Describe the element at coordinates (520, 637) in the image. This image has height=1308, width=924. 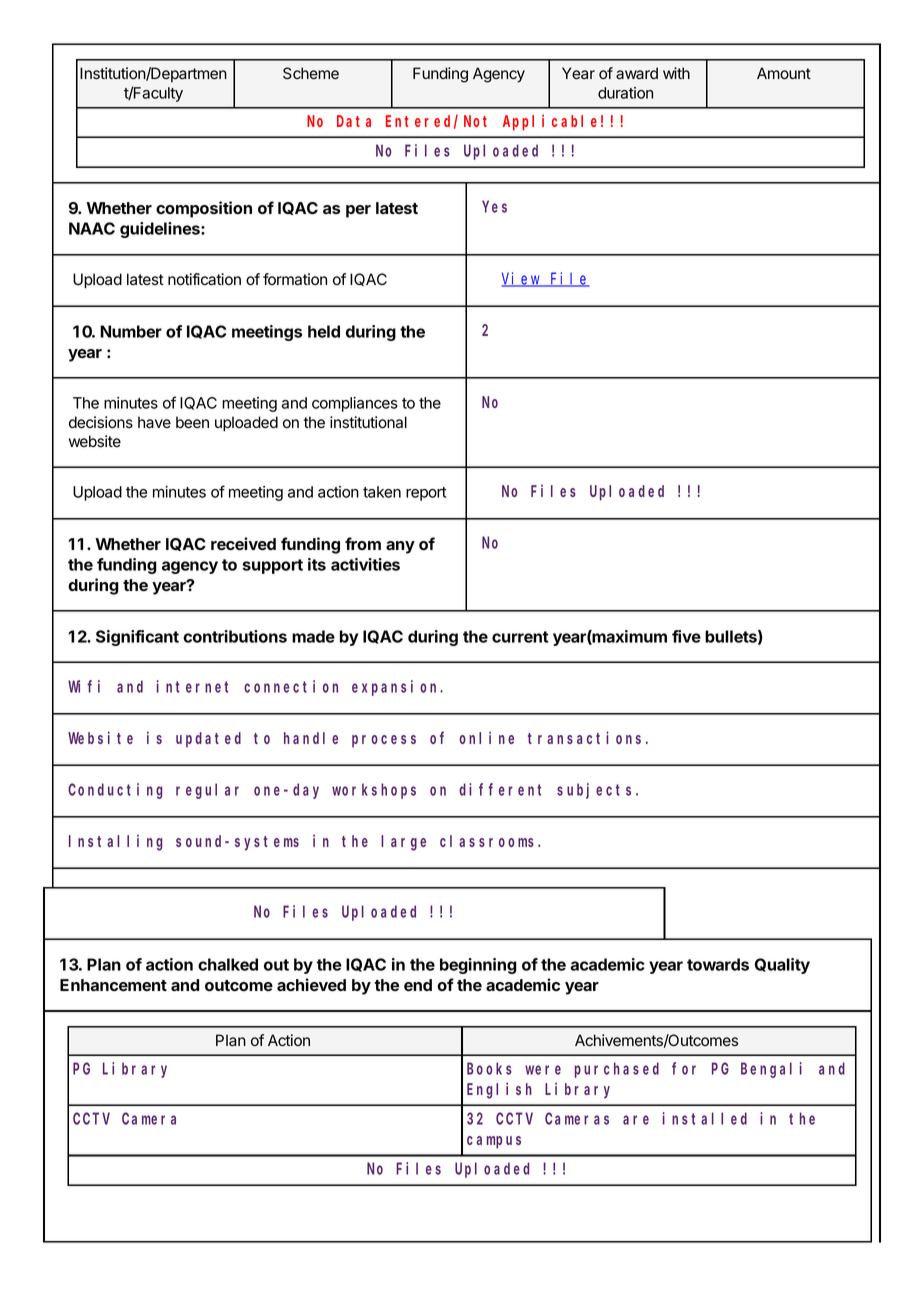
I see `current` at that location.
